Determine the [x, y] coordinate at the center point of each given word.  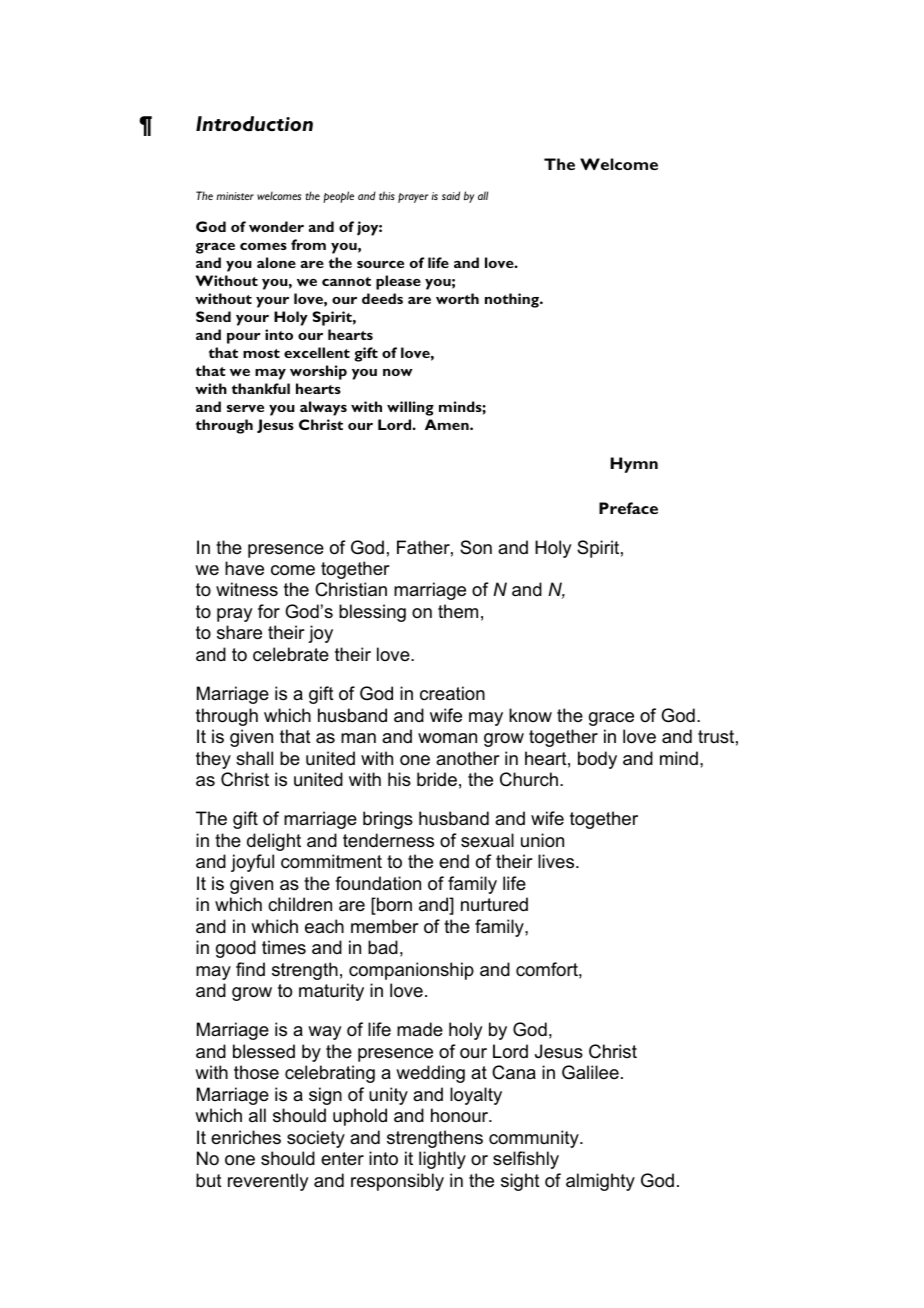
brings [388, 820]
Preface [628, 508]
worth [457, 298]
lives [557, 861]
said [451, 195]
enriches [246, 1137]
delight [274, 842]
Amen [448, 424]
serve [245, 408]
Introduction [254, 123]
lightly [442, 1160]
